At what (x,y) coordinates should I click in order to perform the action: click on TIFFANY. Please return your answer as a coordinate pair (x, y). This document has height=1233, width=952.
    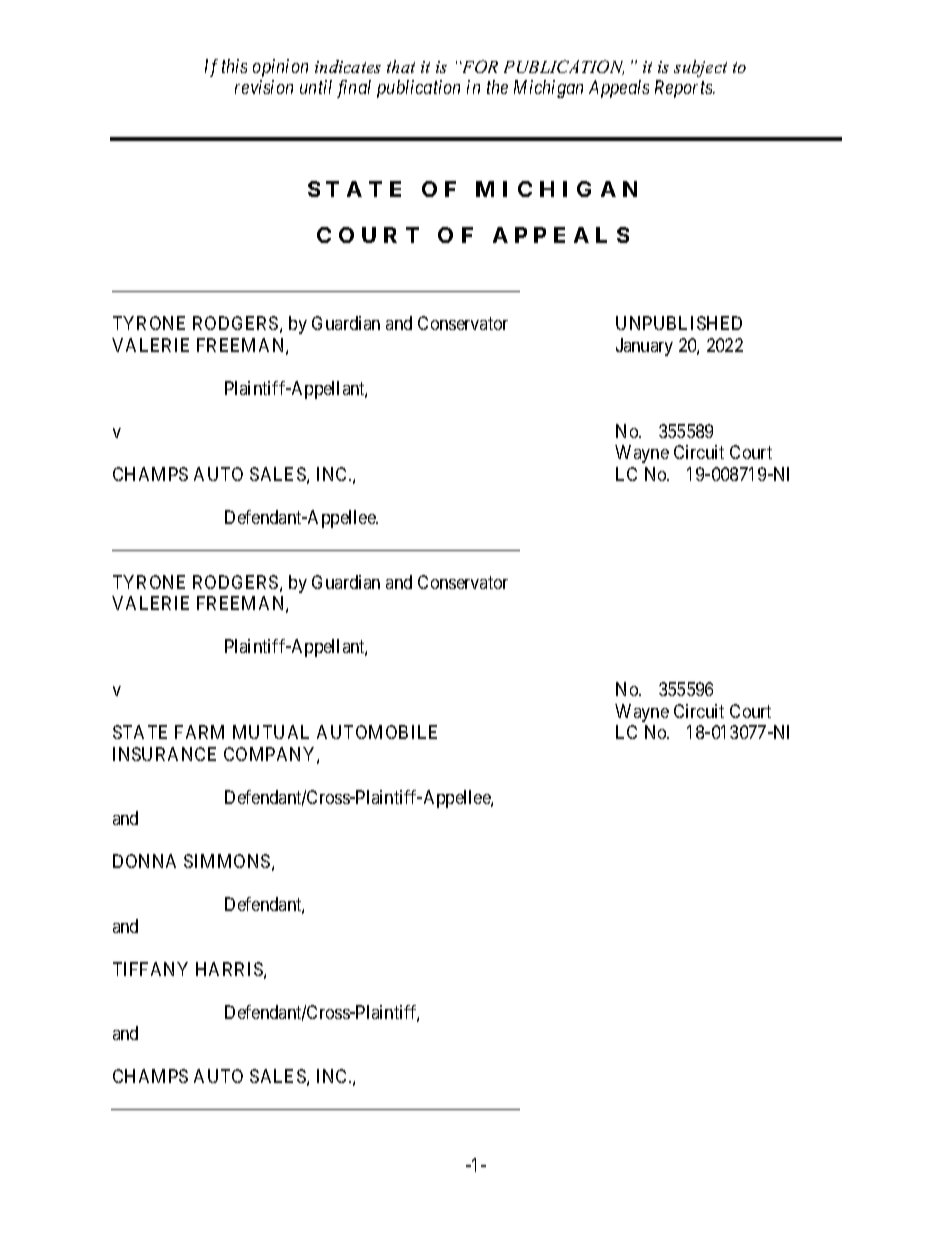
    Looking at the image, I should click on (150, 969).
